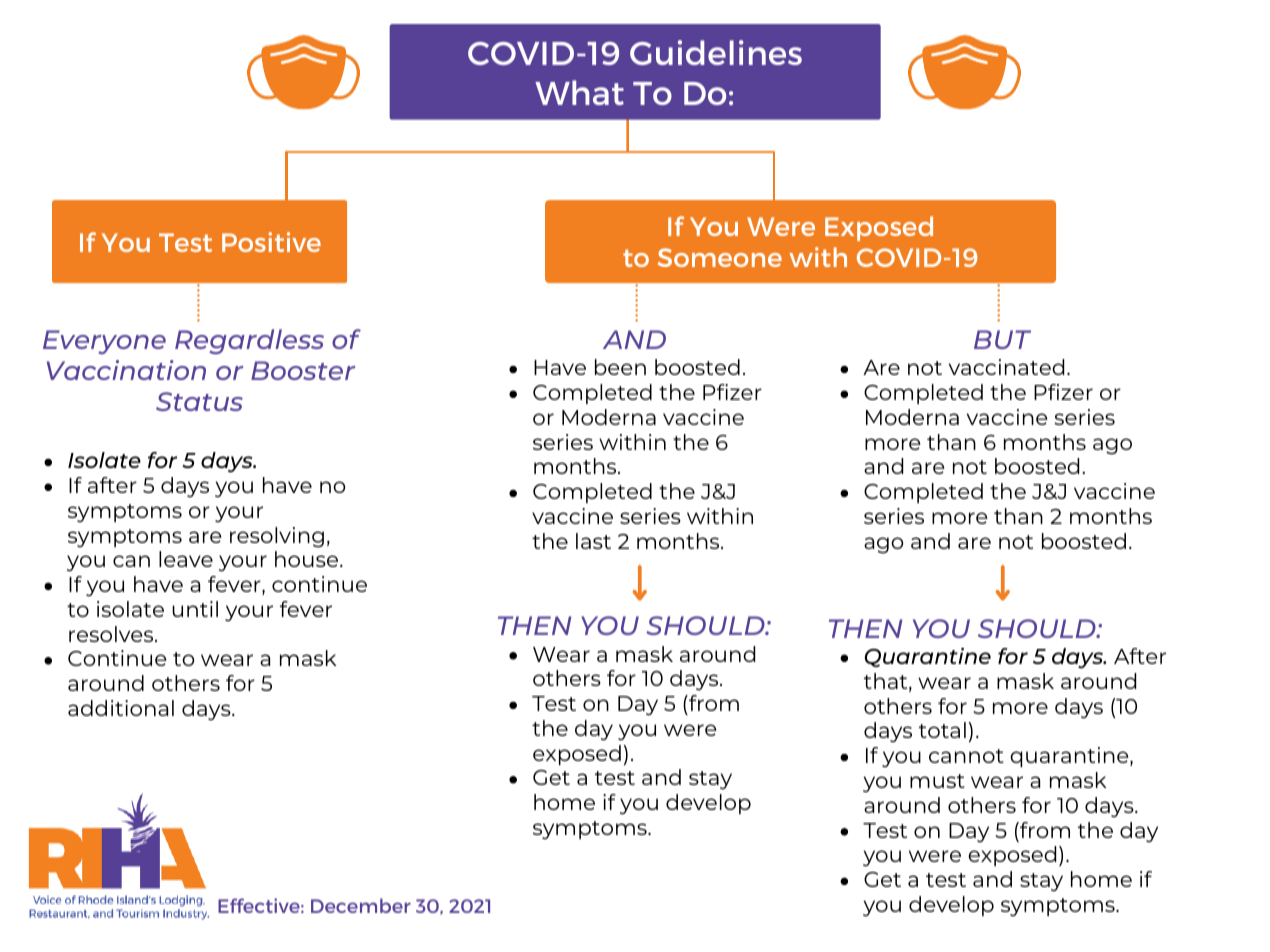  I want to click on December, so click(361, 905).
